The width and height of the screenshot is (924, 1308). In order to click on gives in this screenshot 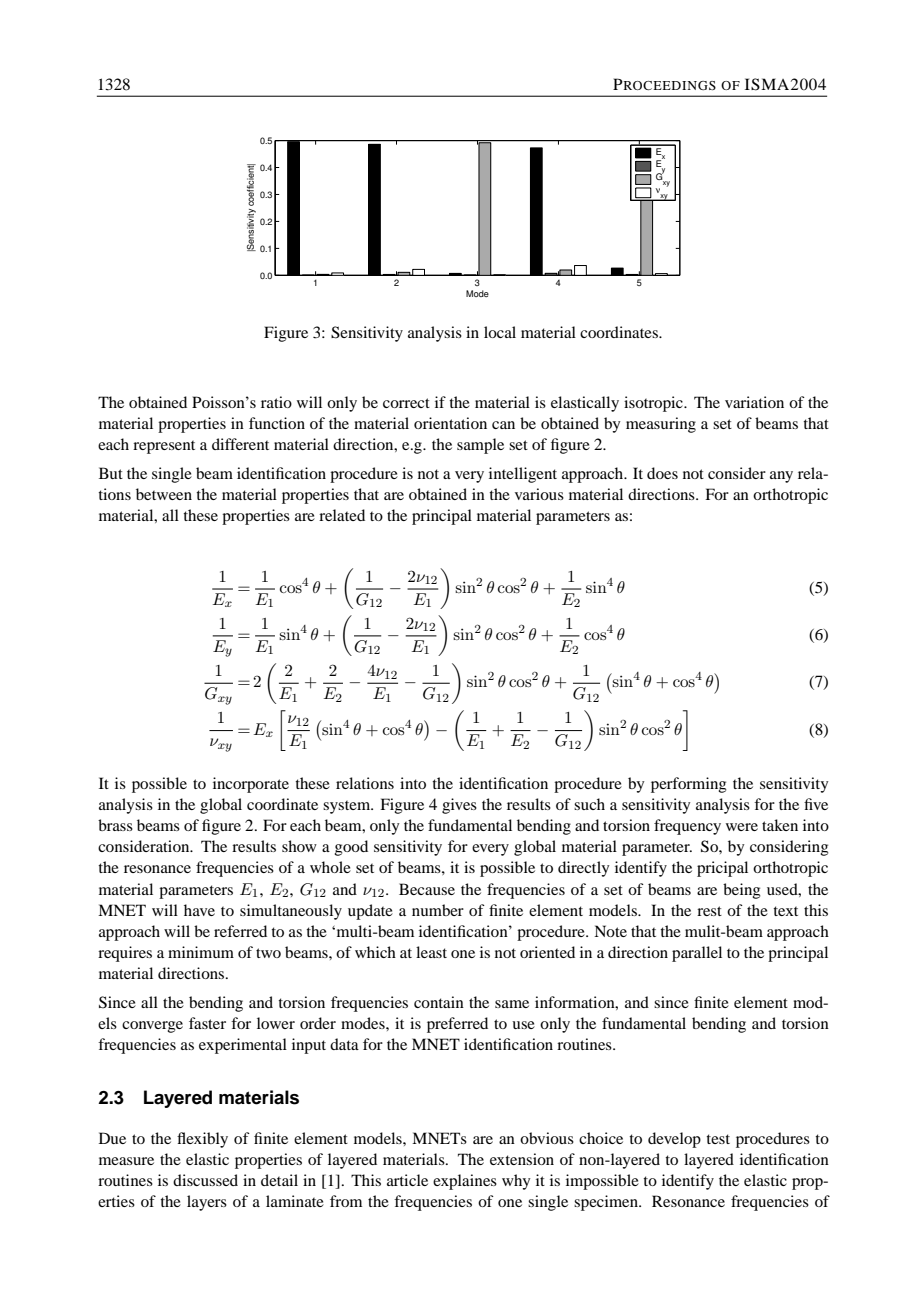, I will do `click(459, 806)`.
